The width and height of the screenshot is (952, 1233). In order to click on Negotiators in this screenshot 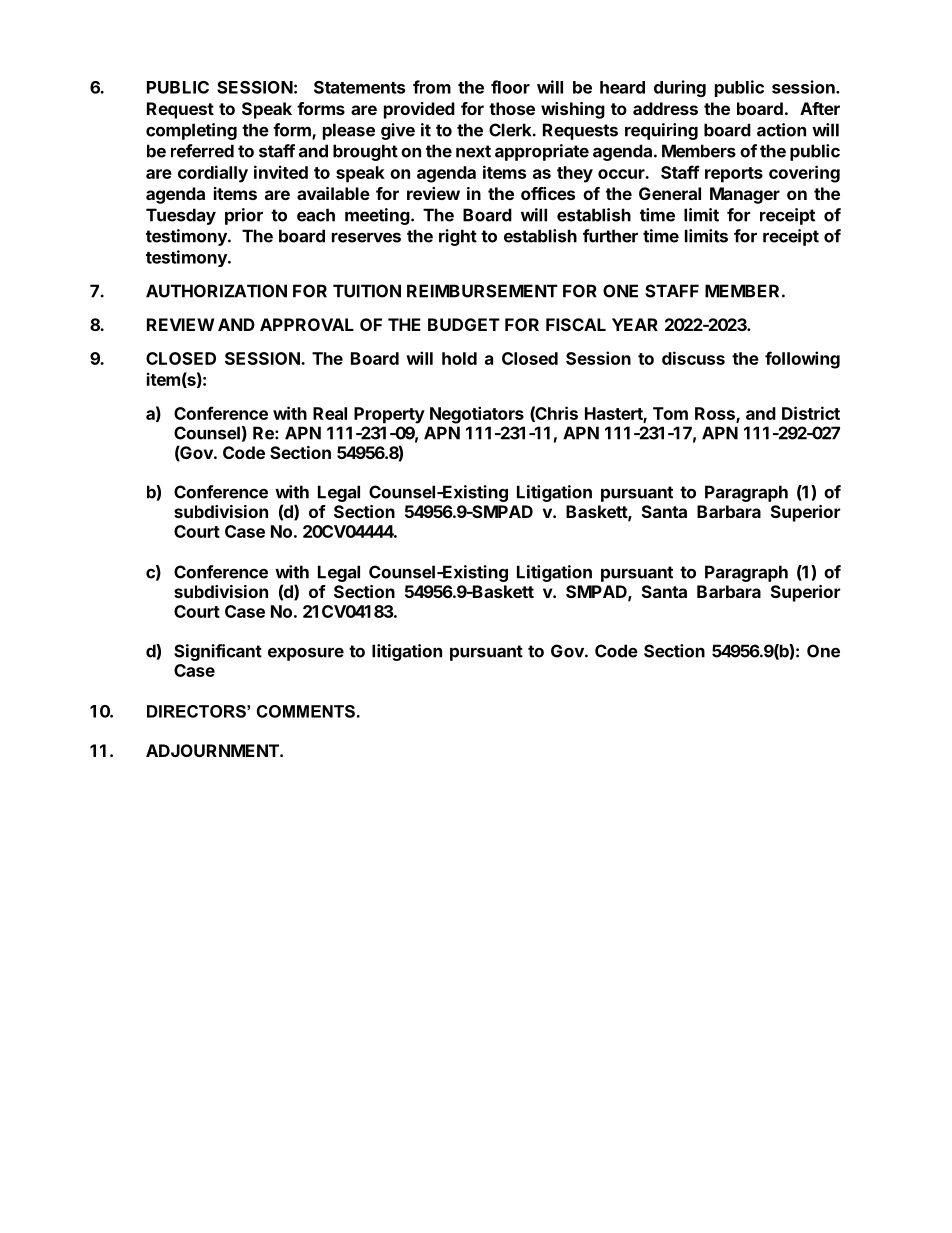, I will do `click(477, 415)`.
